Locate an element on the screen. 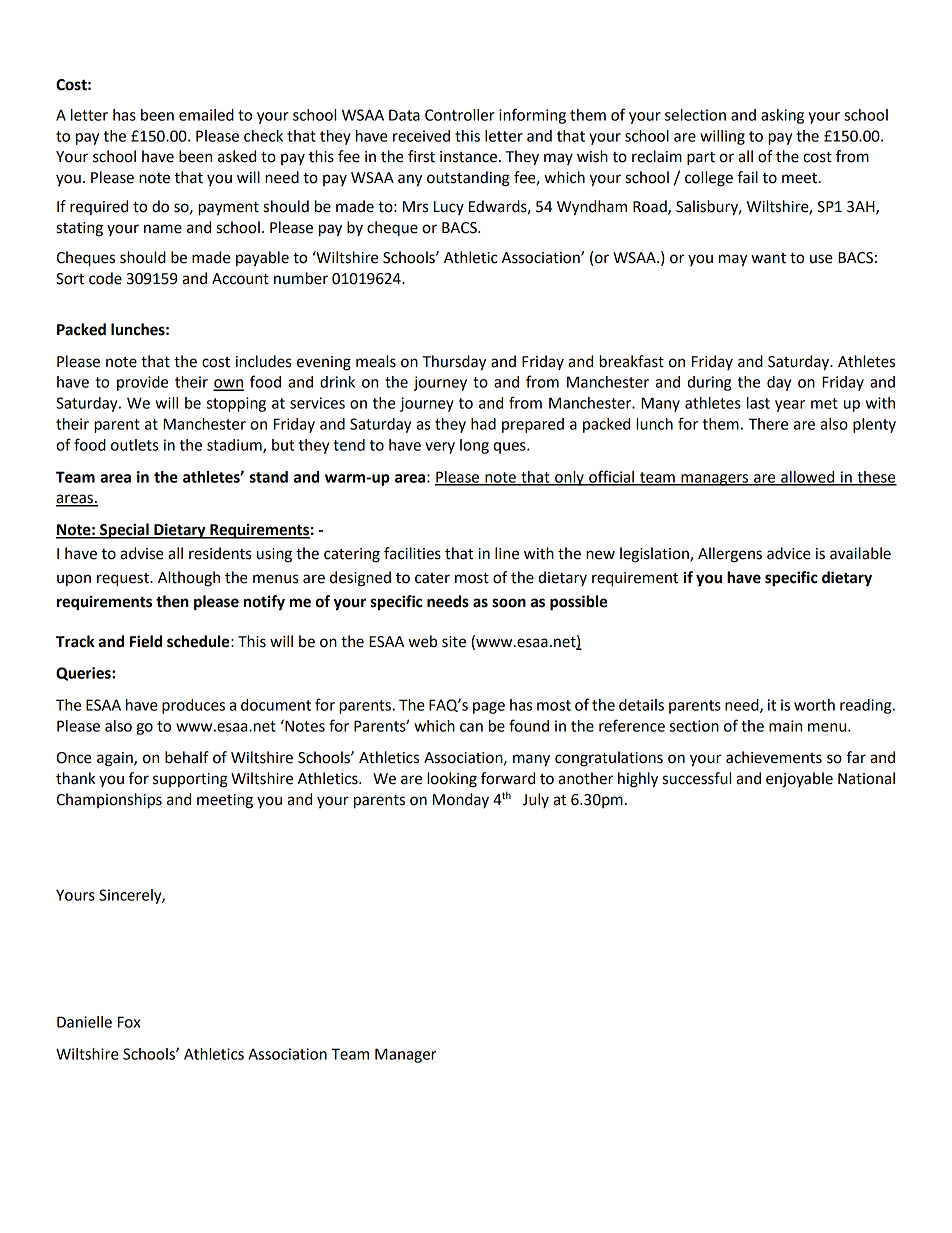  Fox is located at coordinates (129, 1022).
